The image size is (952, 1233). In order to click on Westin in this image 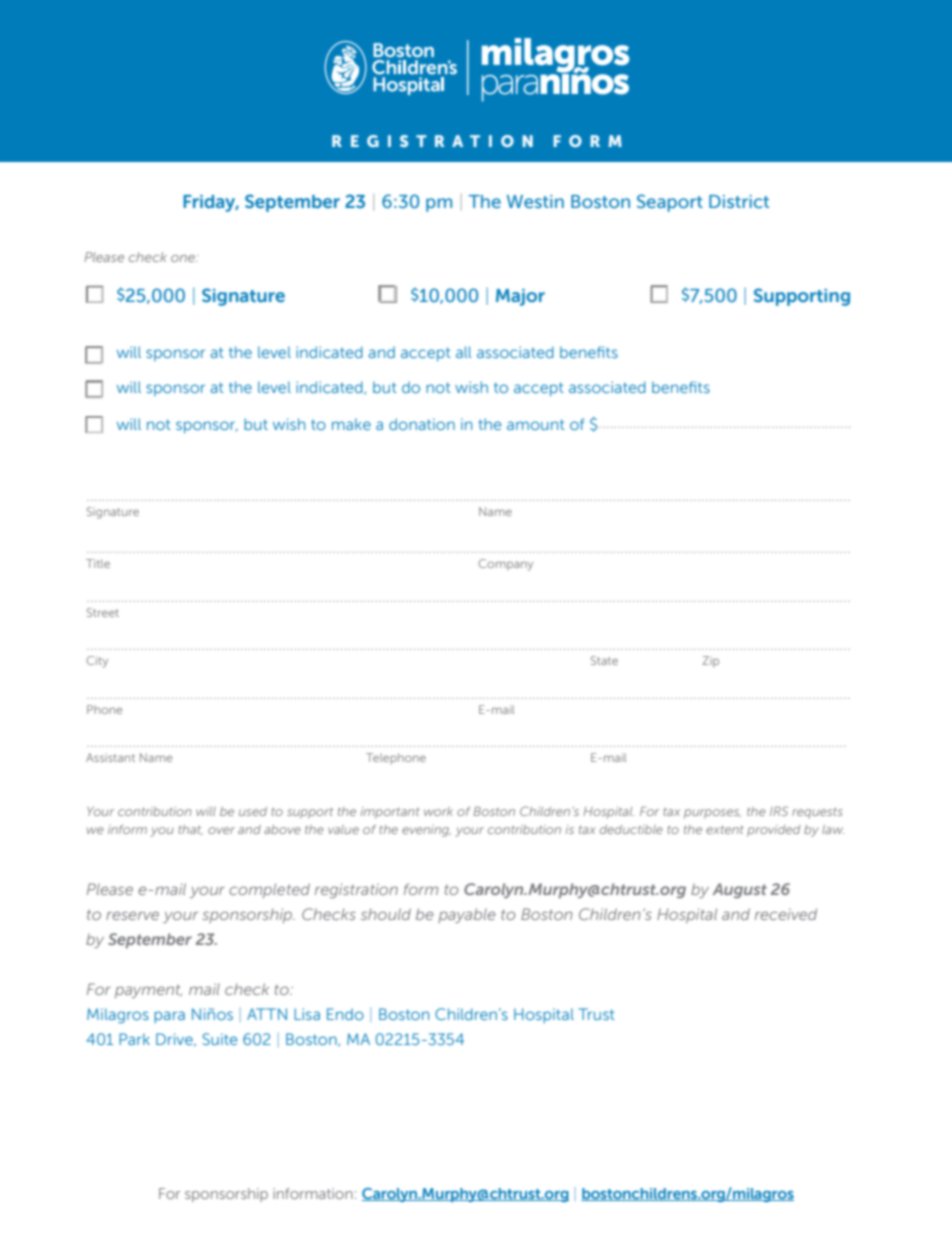, I will do `click(535, 201)`.
